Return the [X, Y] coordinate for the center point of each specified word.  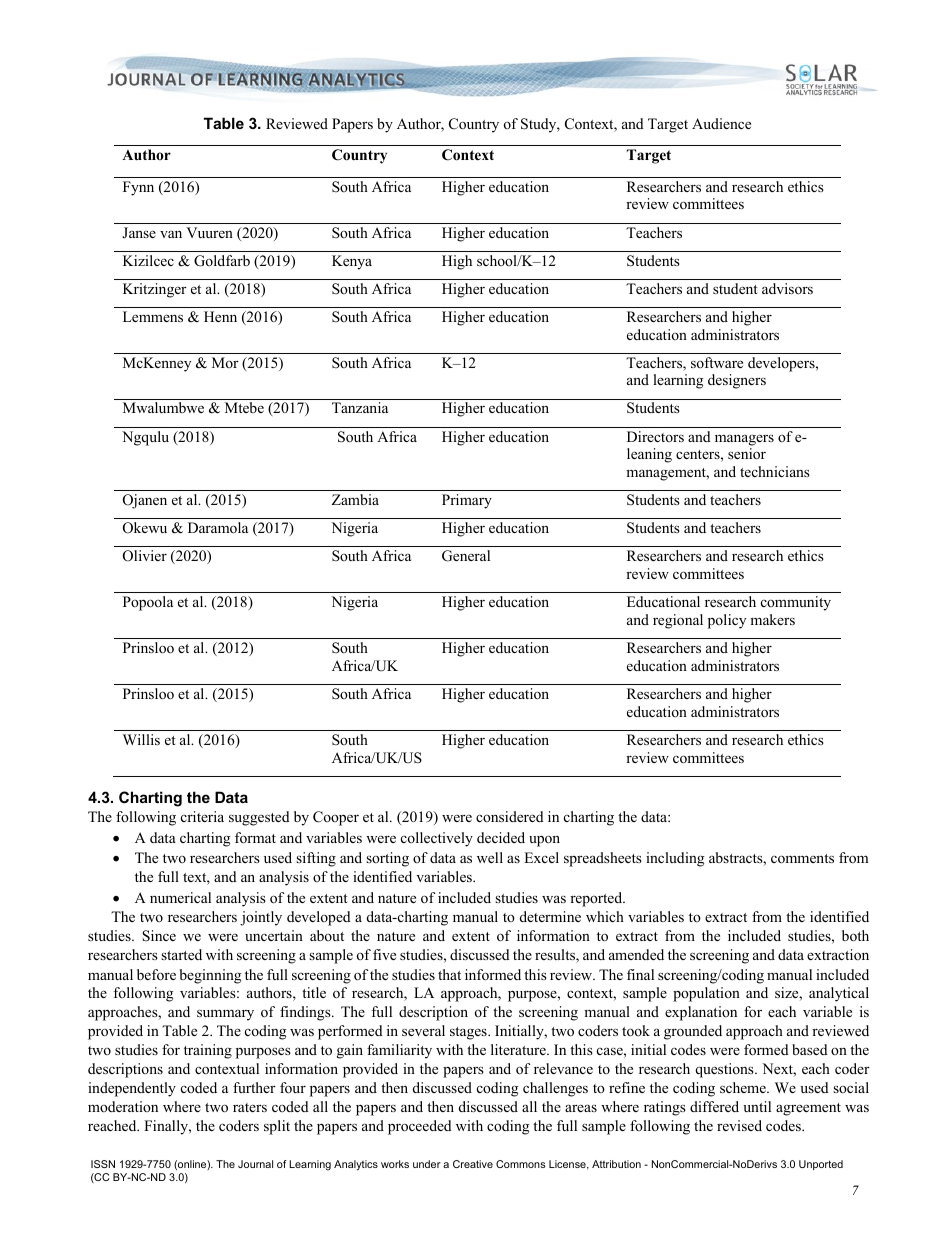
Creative [473, 1164]
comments [802, 858]
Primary [467, 501]
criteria [202, 816]
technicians [775, 471]
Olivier [145, 556]
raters [250, 1107]
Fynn [138, 188]
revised [739, 1125]
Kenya [352, 262]
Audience [721, 123]
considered [510, 816]
